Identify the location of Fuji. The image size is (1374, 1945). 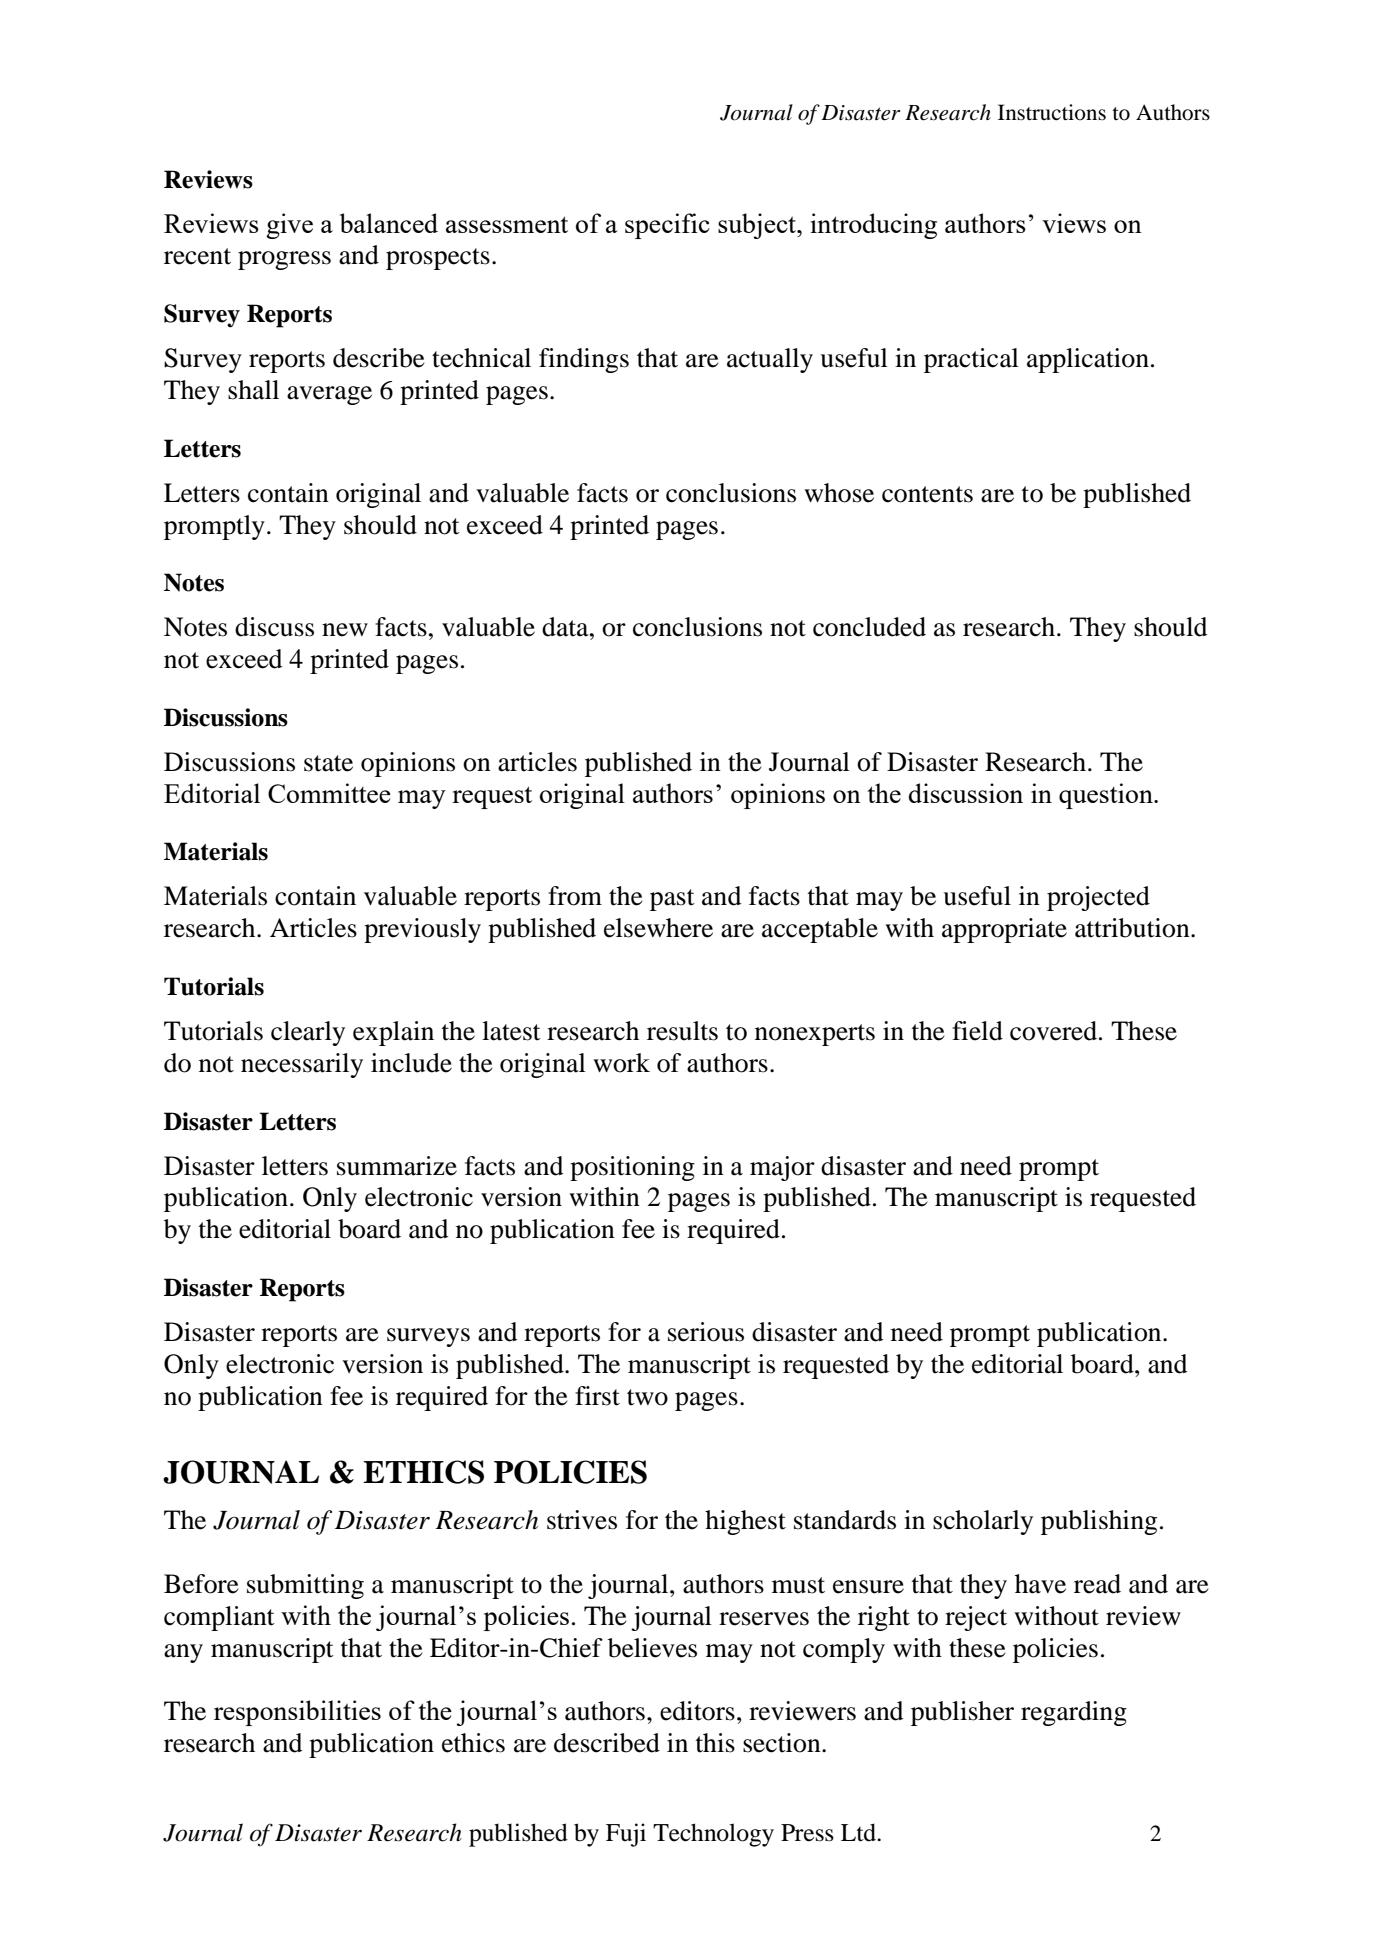
(626, 1835).
